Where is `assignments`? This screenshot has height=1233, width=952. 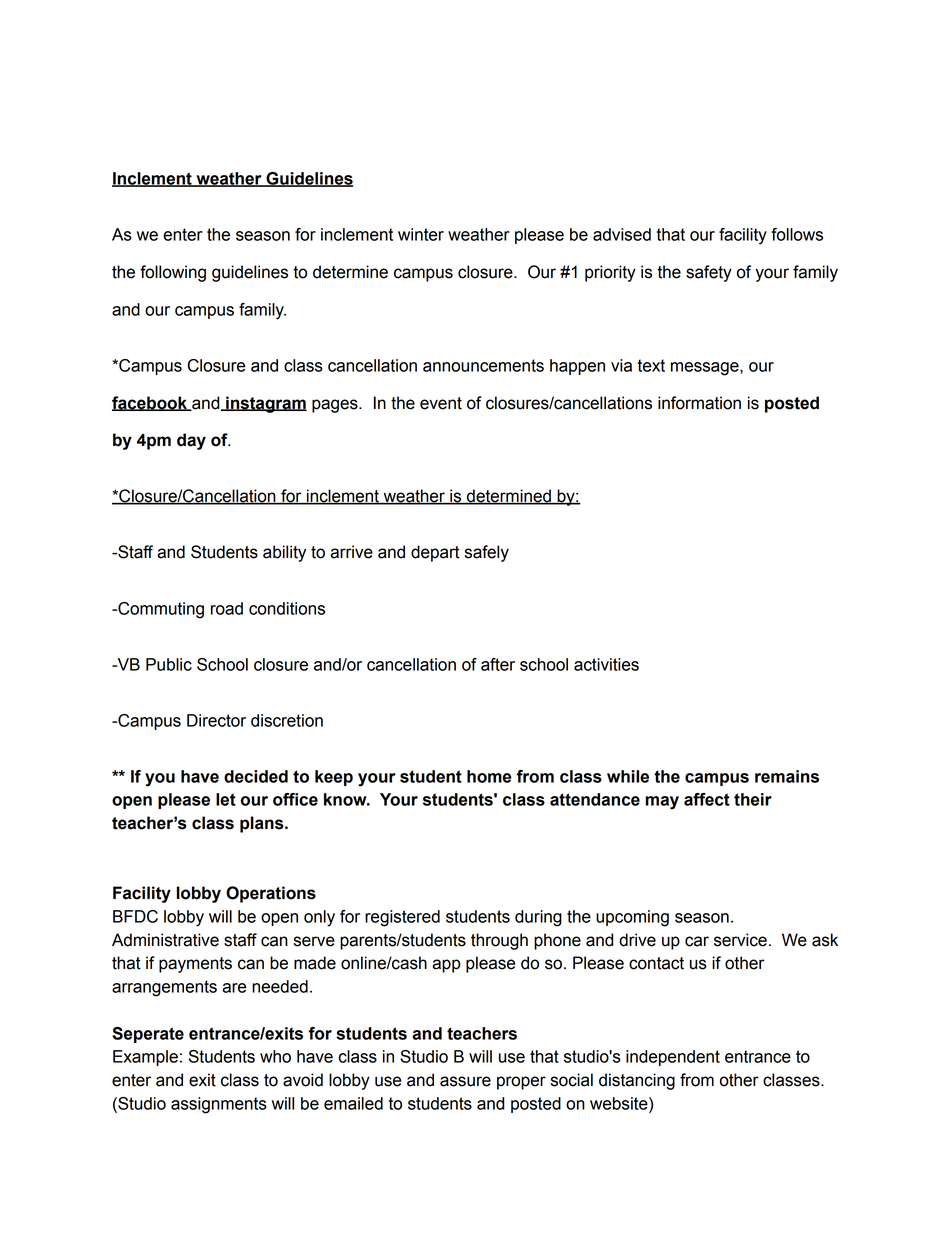
assignments is located at coordinates (219, 1105).
